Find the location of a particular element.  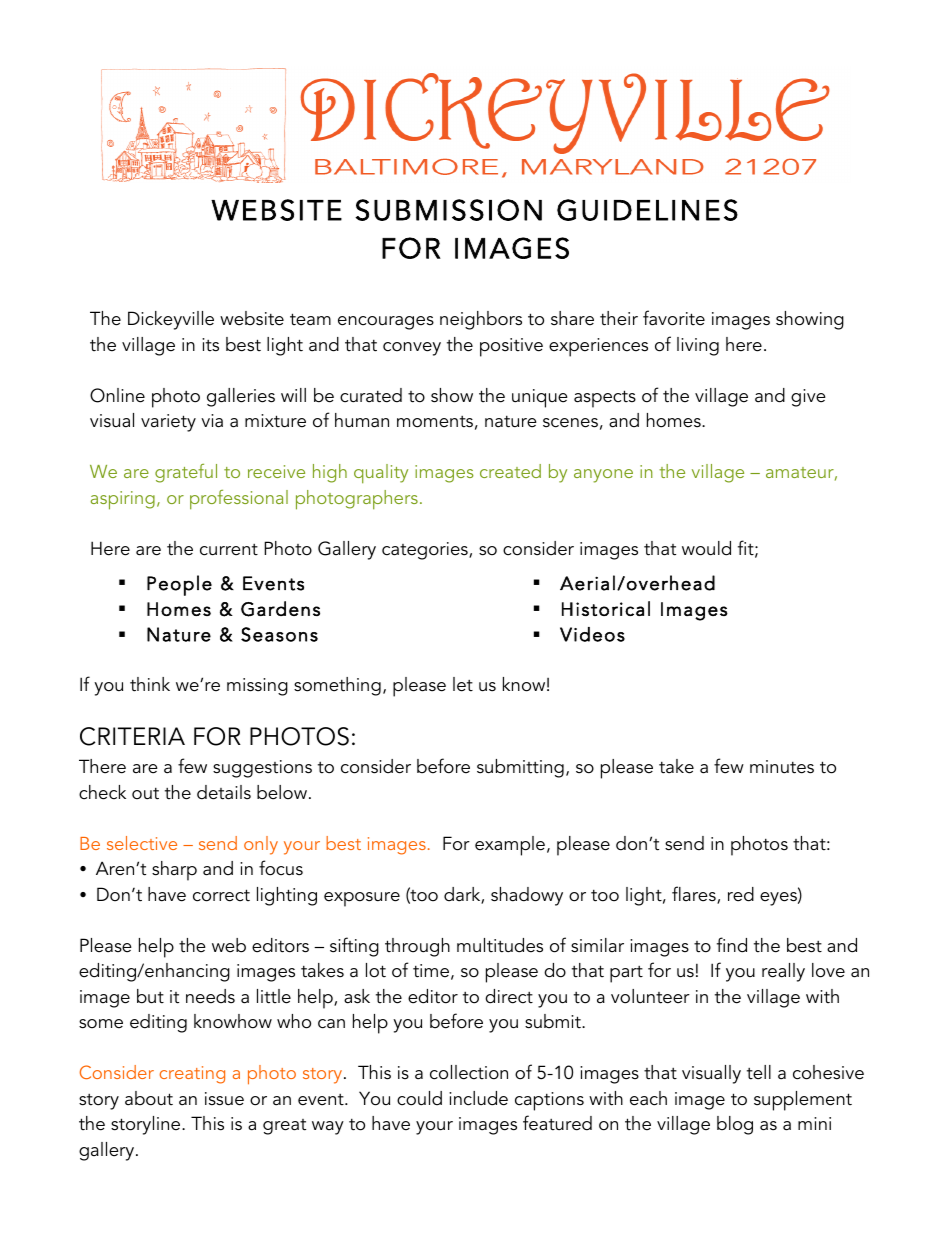

SUBMISSION is located at coordinates (448, 210).
